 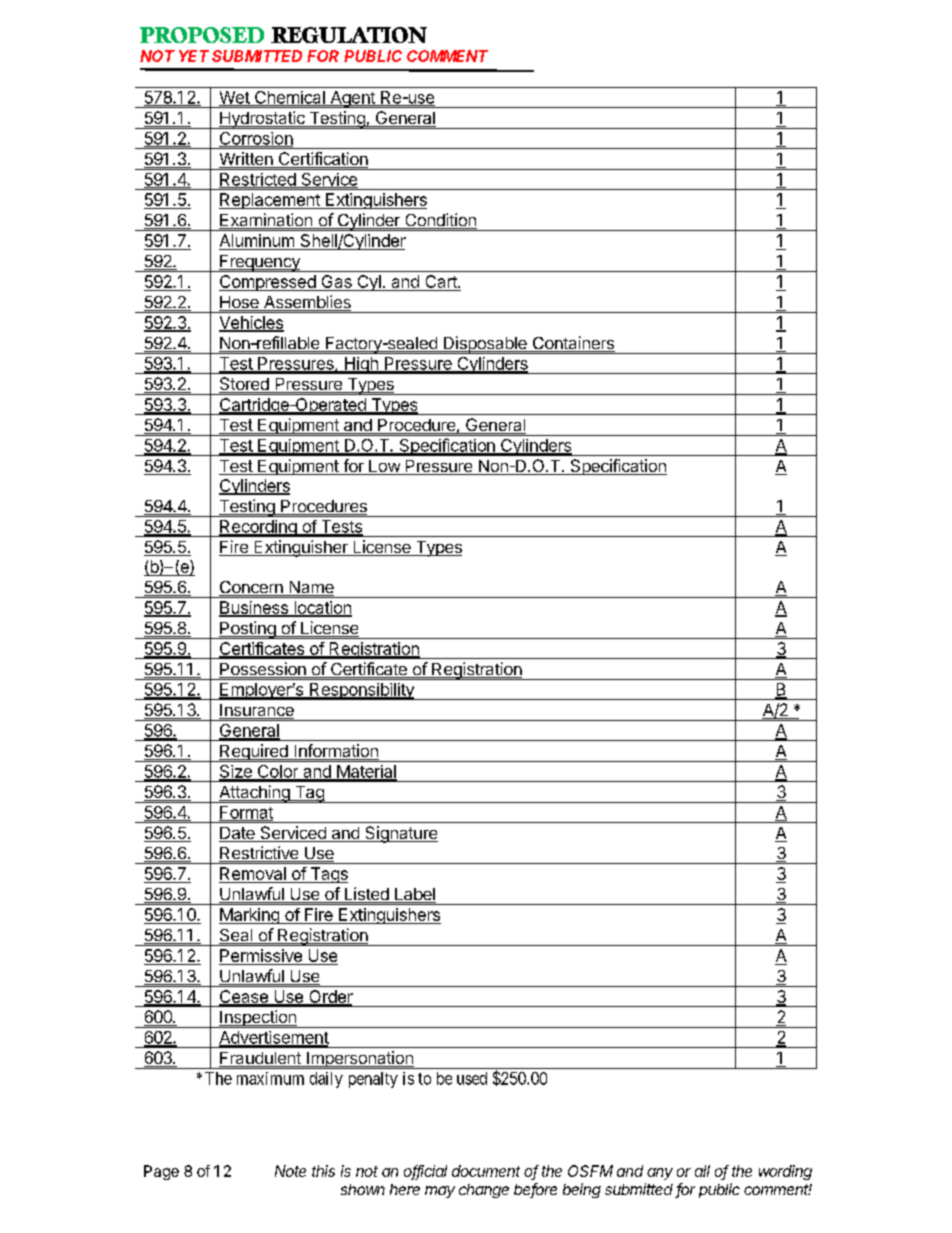 I want to click on Disposable, so click(x=485, y=345).
